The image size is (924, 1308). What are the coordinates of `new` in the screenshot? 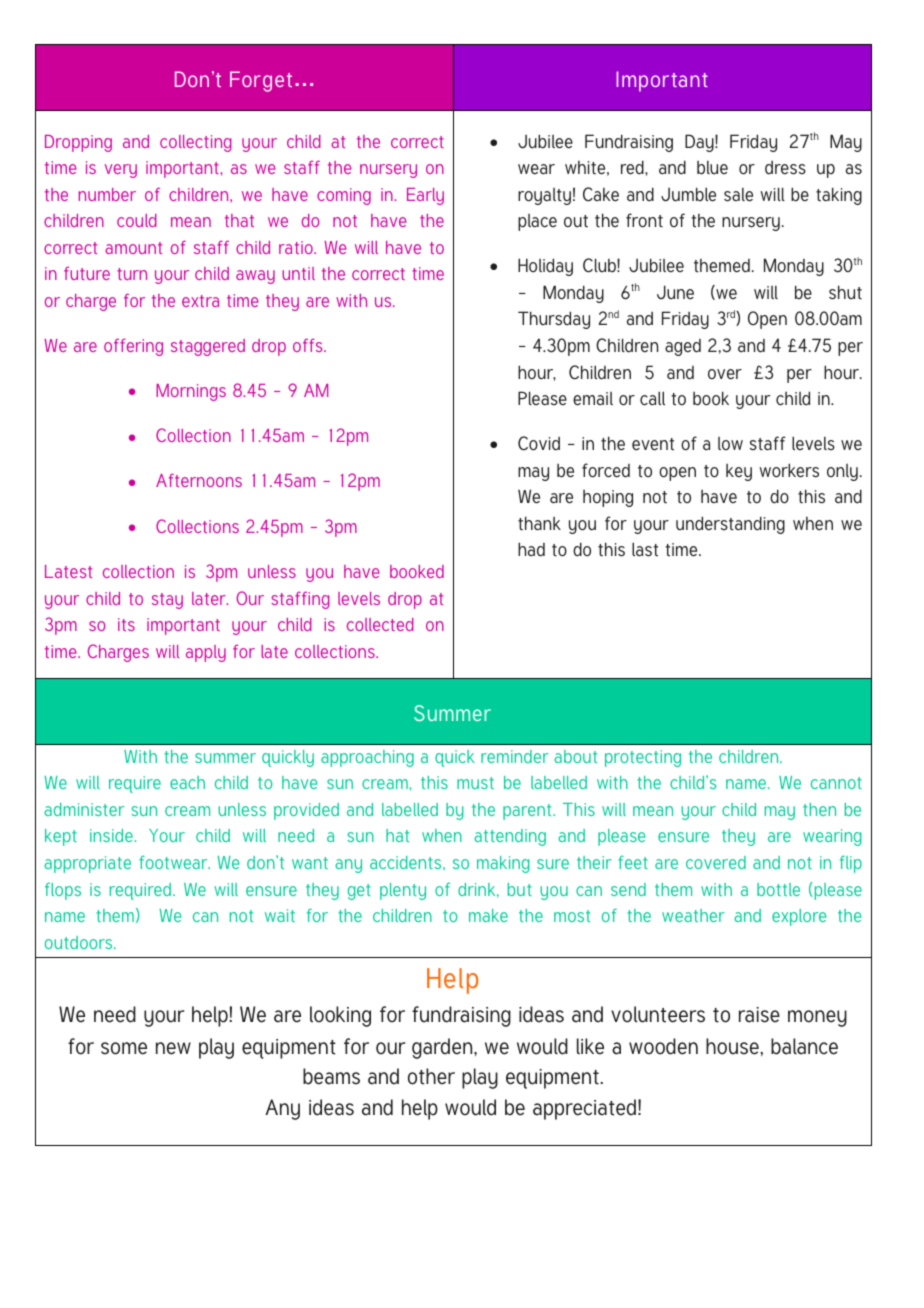 It's located at (173, 1048).
